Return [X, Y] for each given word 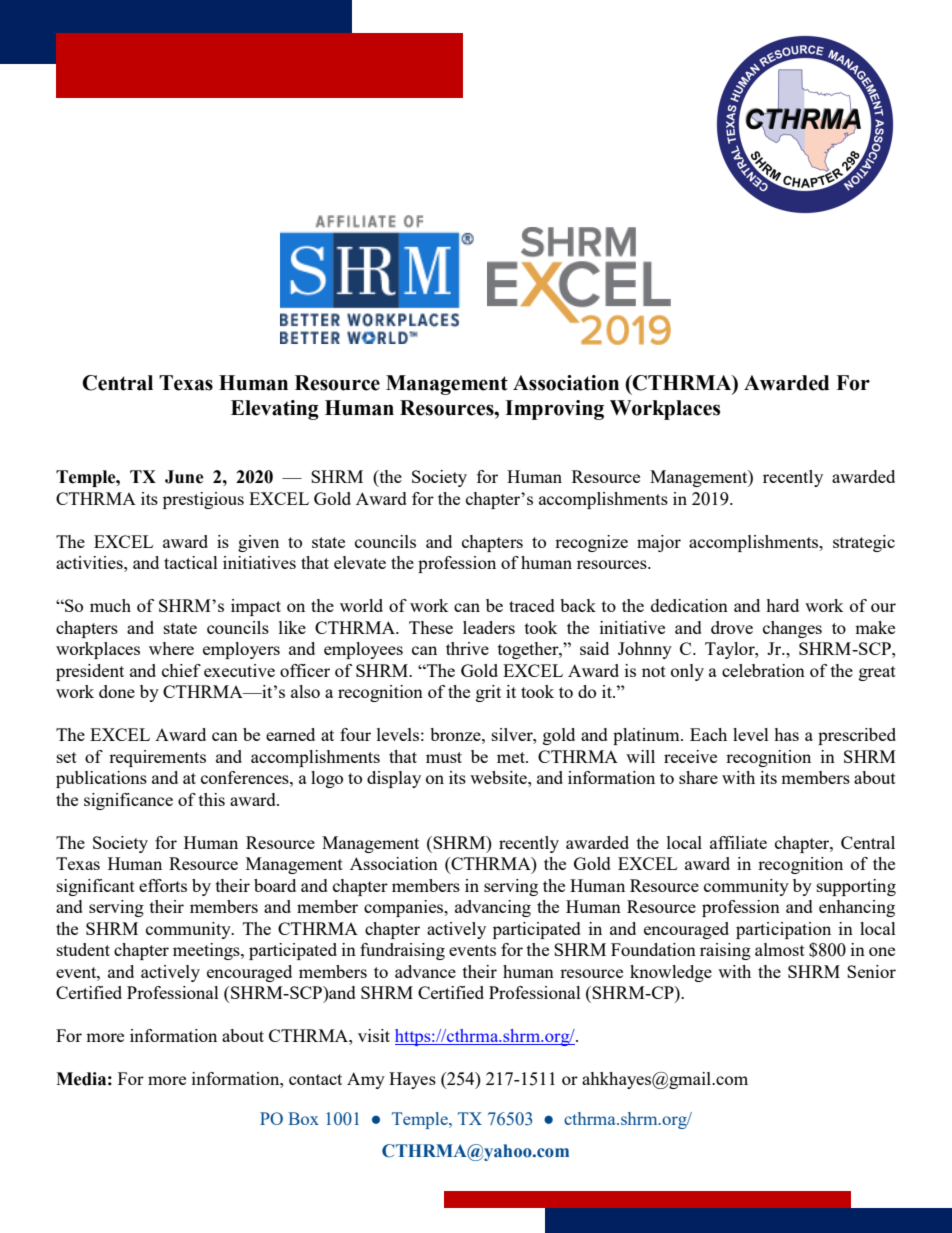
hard [782, 605]
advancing [493, 908]
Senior [871, 971]
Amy [366, 1080]
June [184, 477]
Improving [554, 410]
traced [532, 605]
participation [783, 930]
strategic [864, 543]
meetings [207, 951]
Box [303, 1118]
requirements [157, 758]
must [444, 757]
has [786, 734]
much [110, 605]
